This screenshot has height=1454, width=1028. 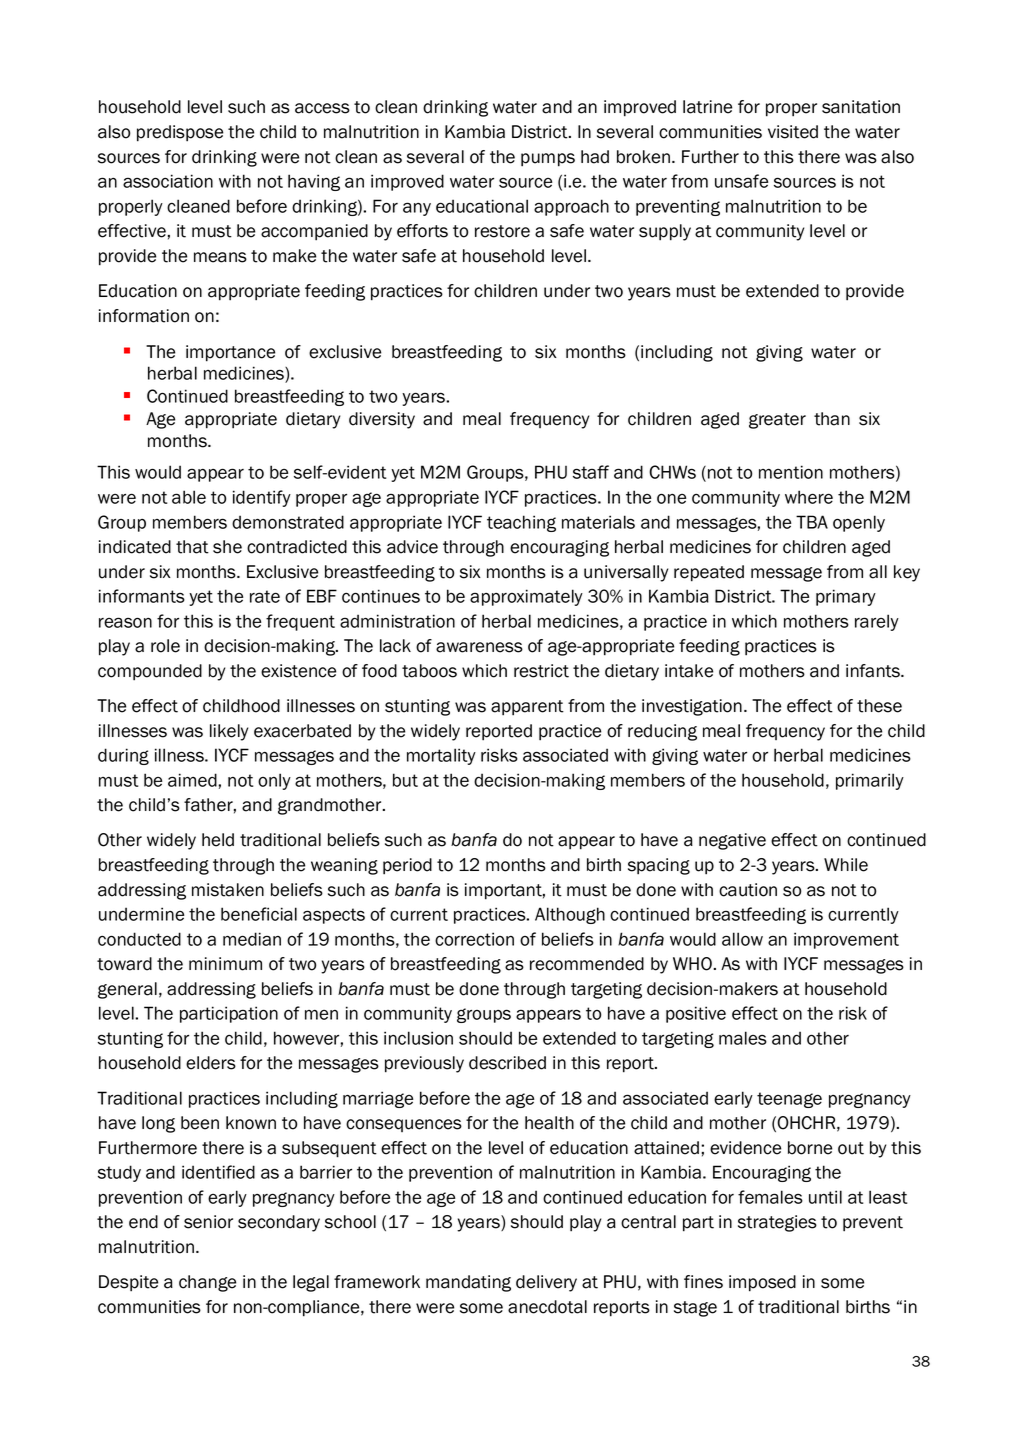 What do you see at coordinates (812, 522) in the screenshot?
I see `TBA` at bounding box center [812, 522].
